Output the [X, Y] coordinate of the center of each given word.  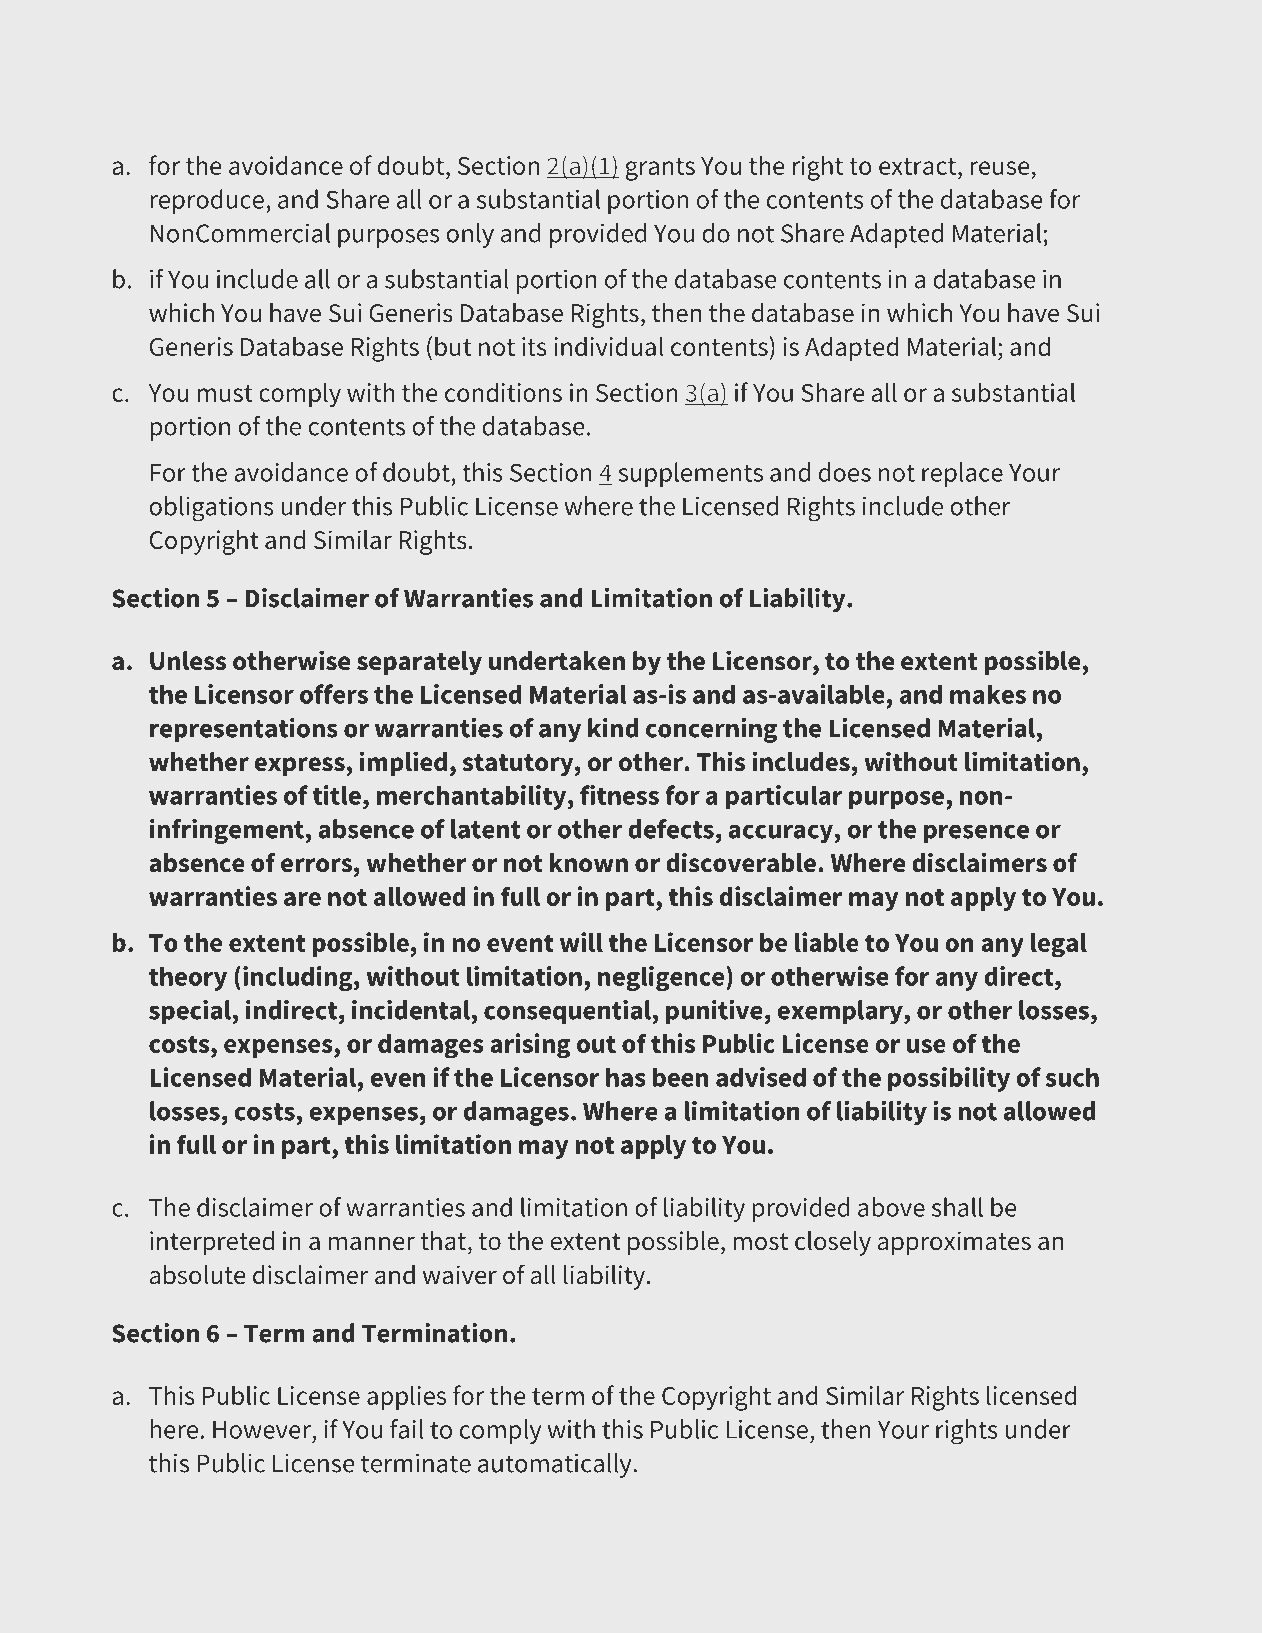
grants [660, 169]
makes [988, 694]
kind [613, 728]
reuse [1000, 168]
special [191, 1012]
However [263, 1430]
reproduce [207, 201]
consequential [568, 1012]
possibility [949, 1079]
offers [334, 694]
